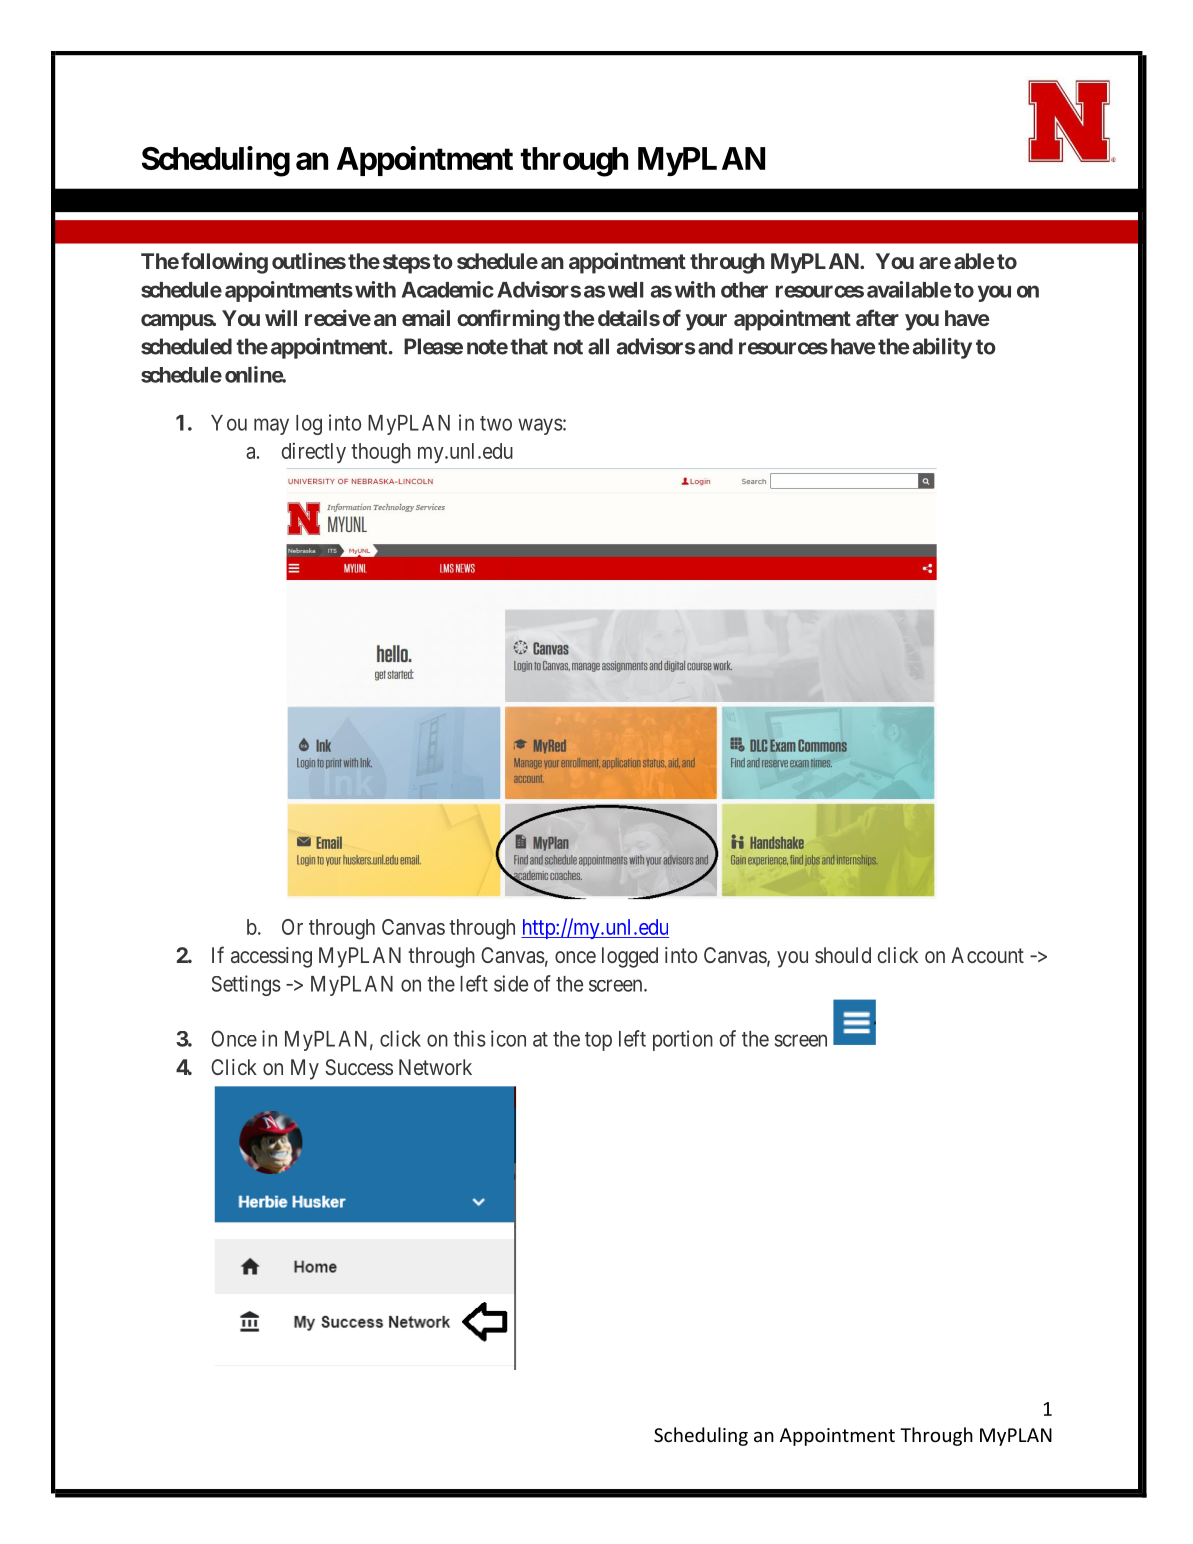 Image resolution: width=1193 pixels, height=1544 pixels. Describe the element at coordinates (630, 957) in the page. I see `logged` at that location.
